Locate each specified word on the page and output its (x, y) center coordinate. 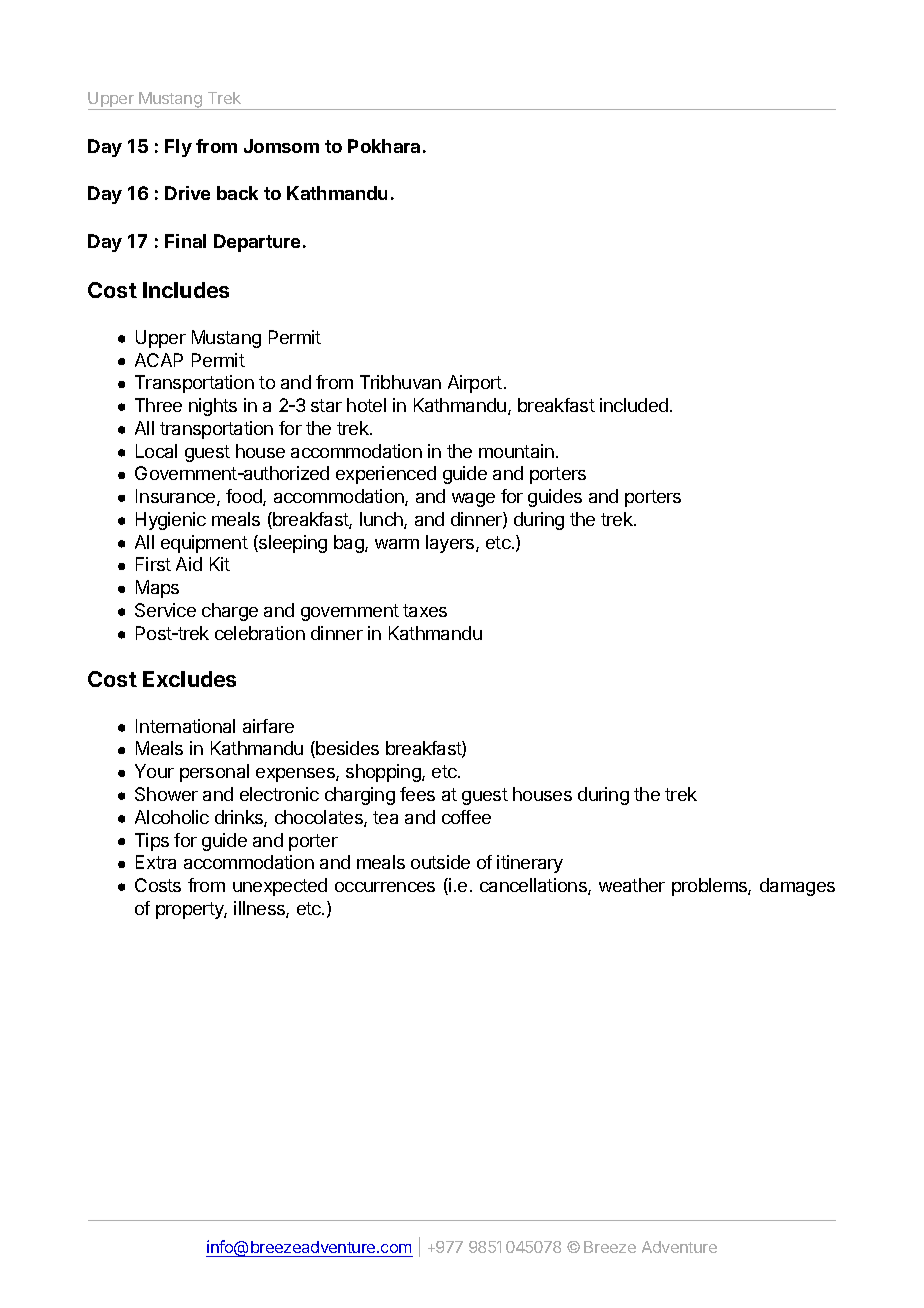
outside (440, 862)
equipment (204, 544)
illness (260, 909)
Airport (475, 384)
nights (213, 407)
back (237, 193)
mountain (516, 451)
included (634, 405)
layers (451, 544)
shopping (384, 773)
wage (473, 500)
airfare (268, 726)
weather (632, 885)
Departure (257, 243)
